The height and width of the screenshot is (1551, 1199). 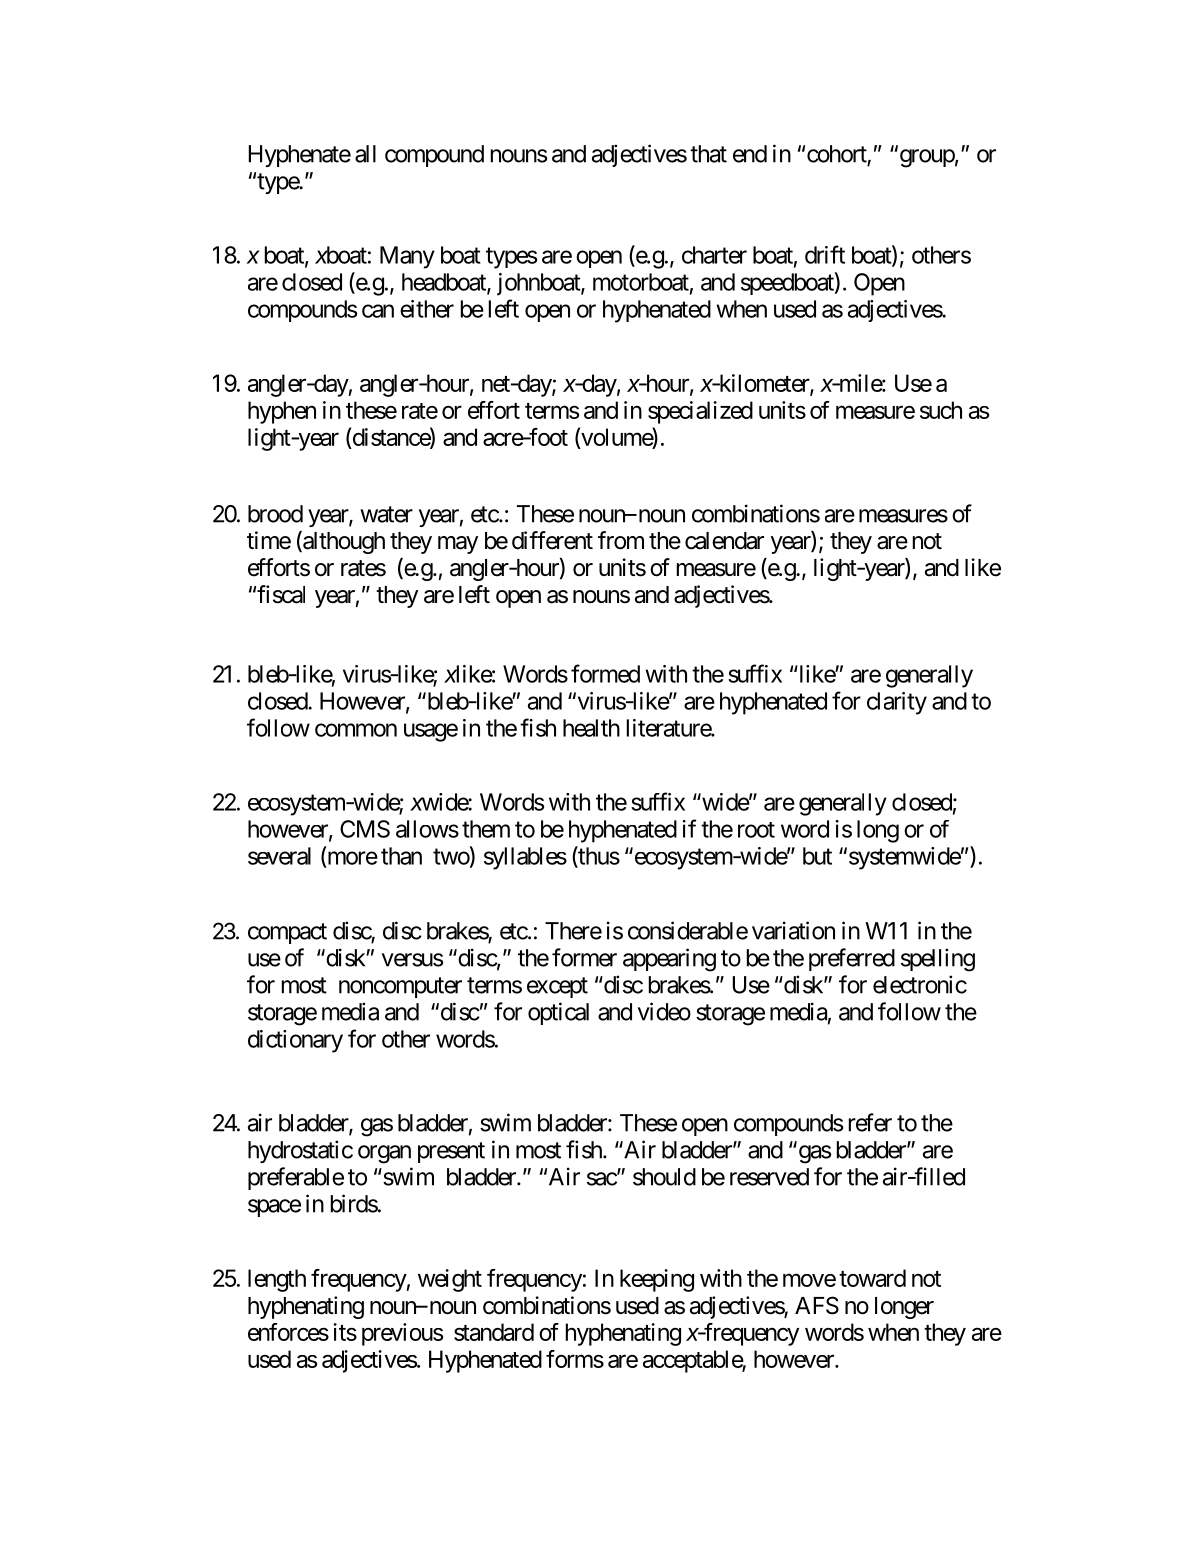 What do you see at coordinates (287, 933) in the screenshot?
I see `compact` at bounding box center [287, 933].
